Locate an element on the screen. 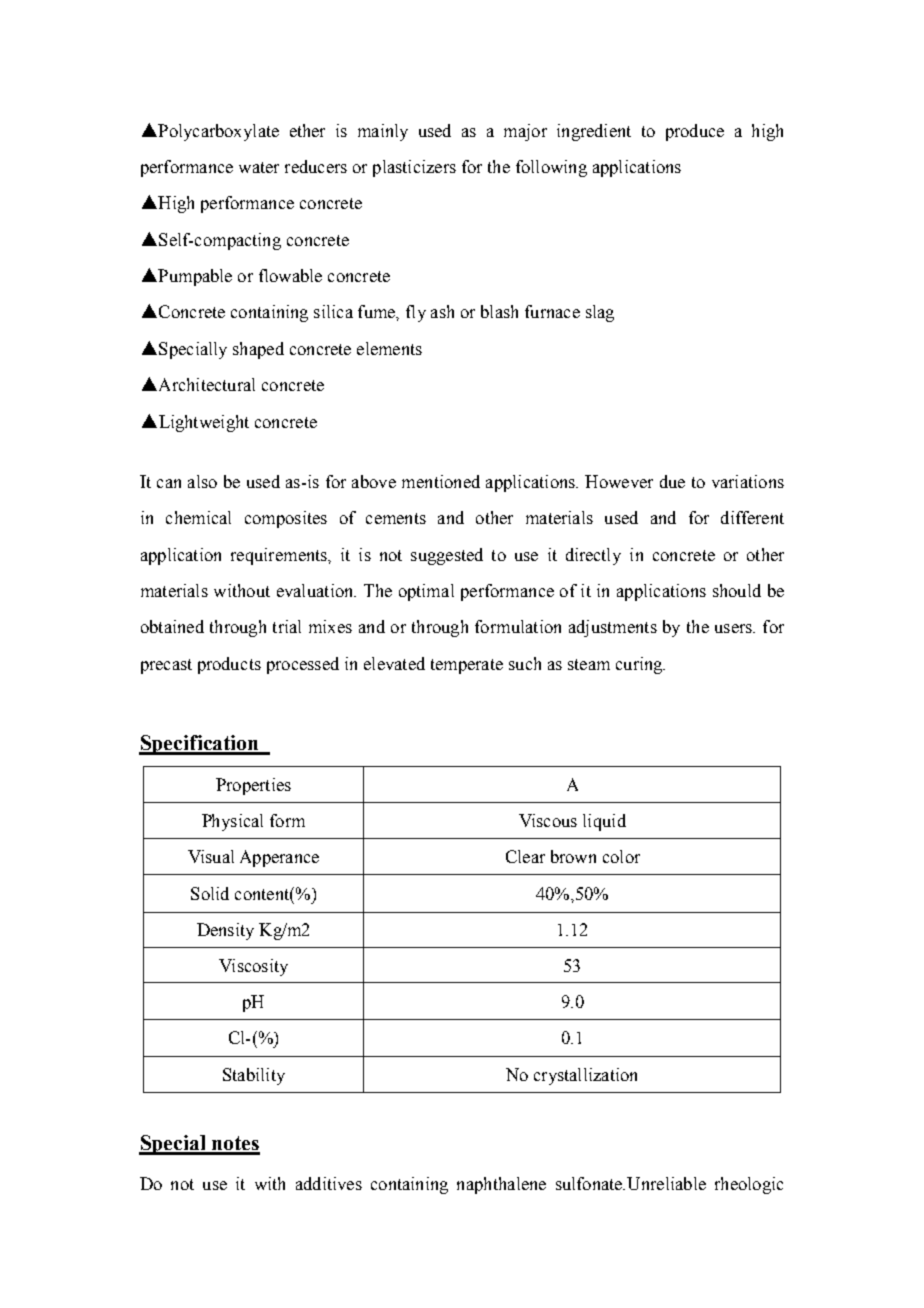 The width and height of the screenshot is (924, 1308). plasticizers is located at coordinates (414, 168).
